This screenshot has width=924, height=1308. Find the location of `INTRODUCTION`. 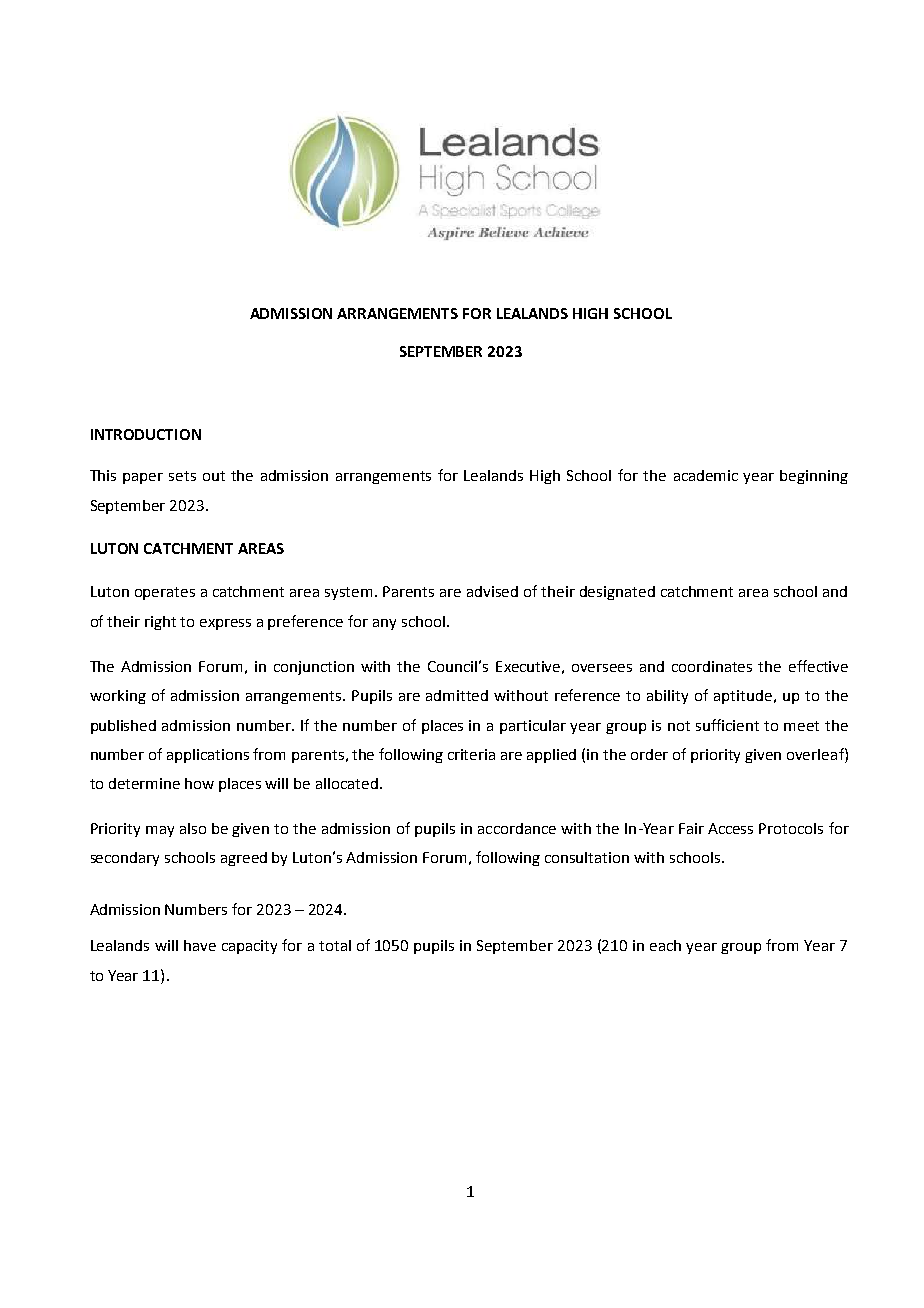

INTRODUCTION is located at coordinates (146, 434).
